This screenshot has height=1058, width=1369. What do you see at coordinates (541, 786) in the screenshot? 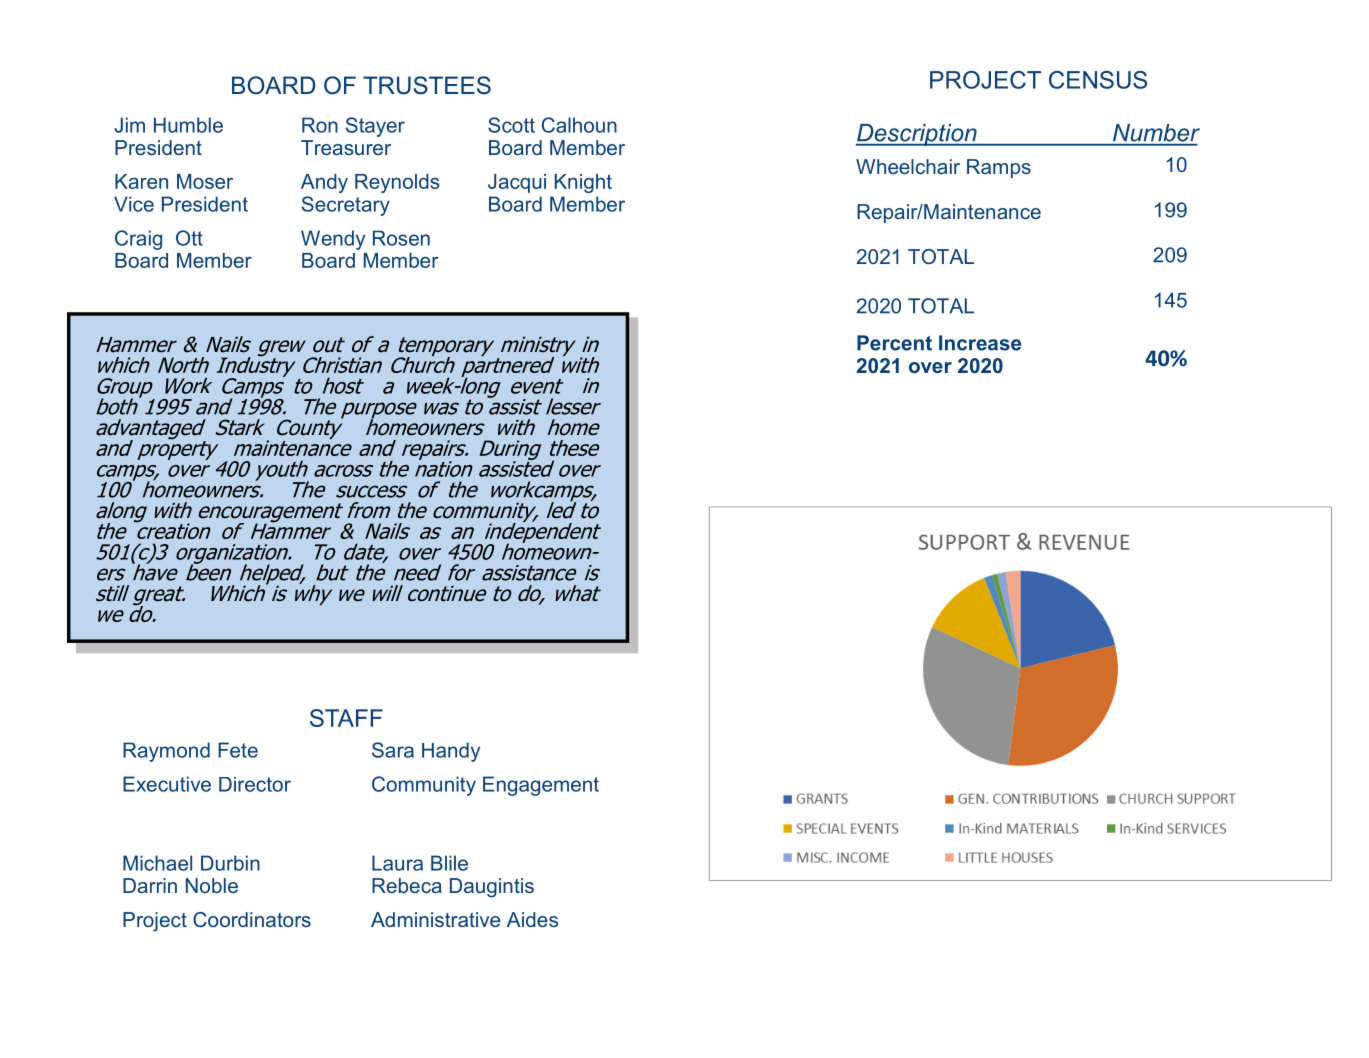
I see `Engagement` at bounding box center [541, 786].
